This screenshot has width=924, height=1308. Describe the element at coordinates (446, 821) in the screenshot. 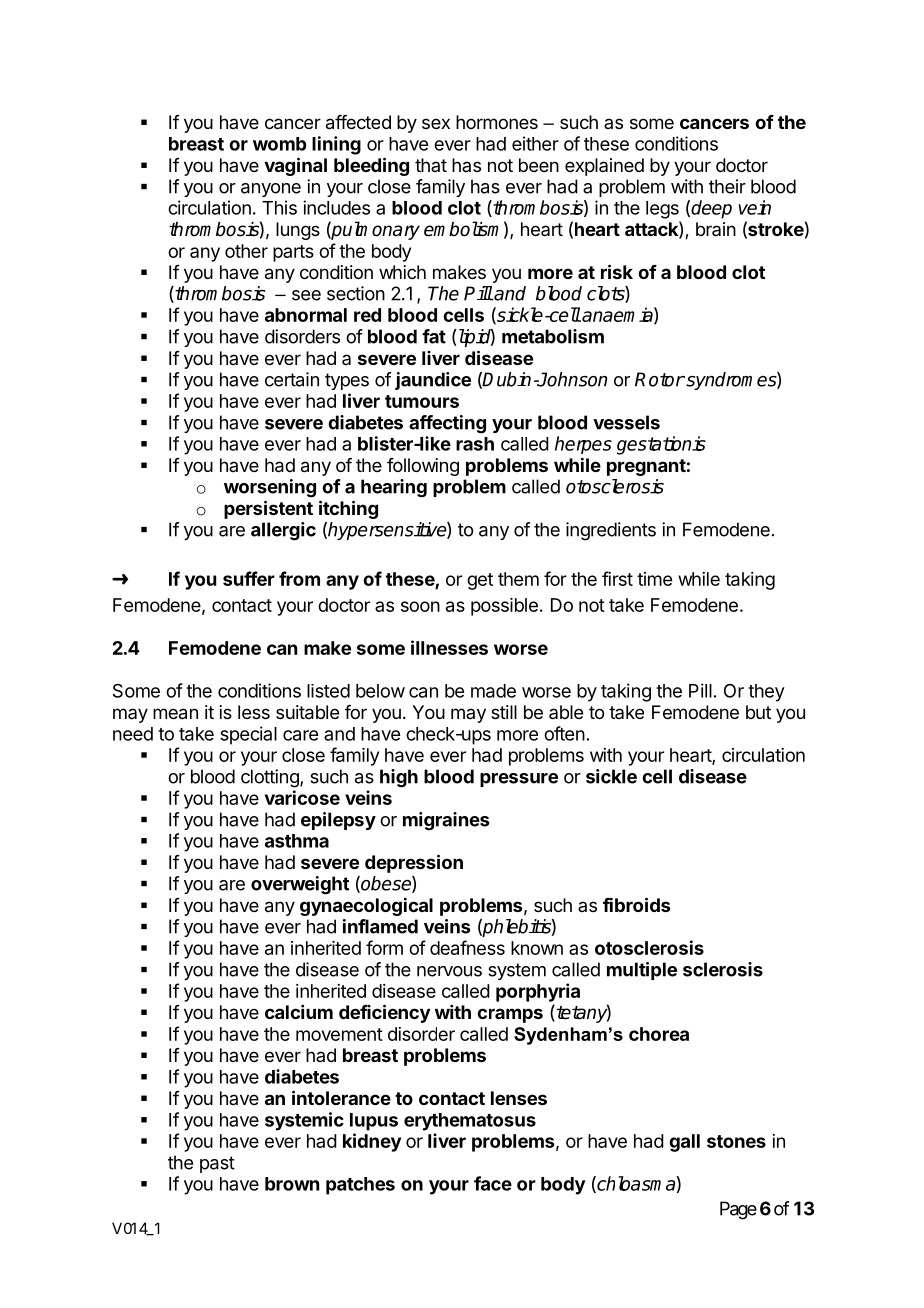

I see `migraines` at that location.
